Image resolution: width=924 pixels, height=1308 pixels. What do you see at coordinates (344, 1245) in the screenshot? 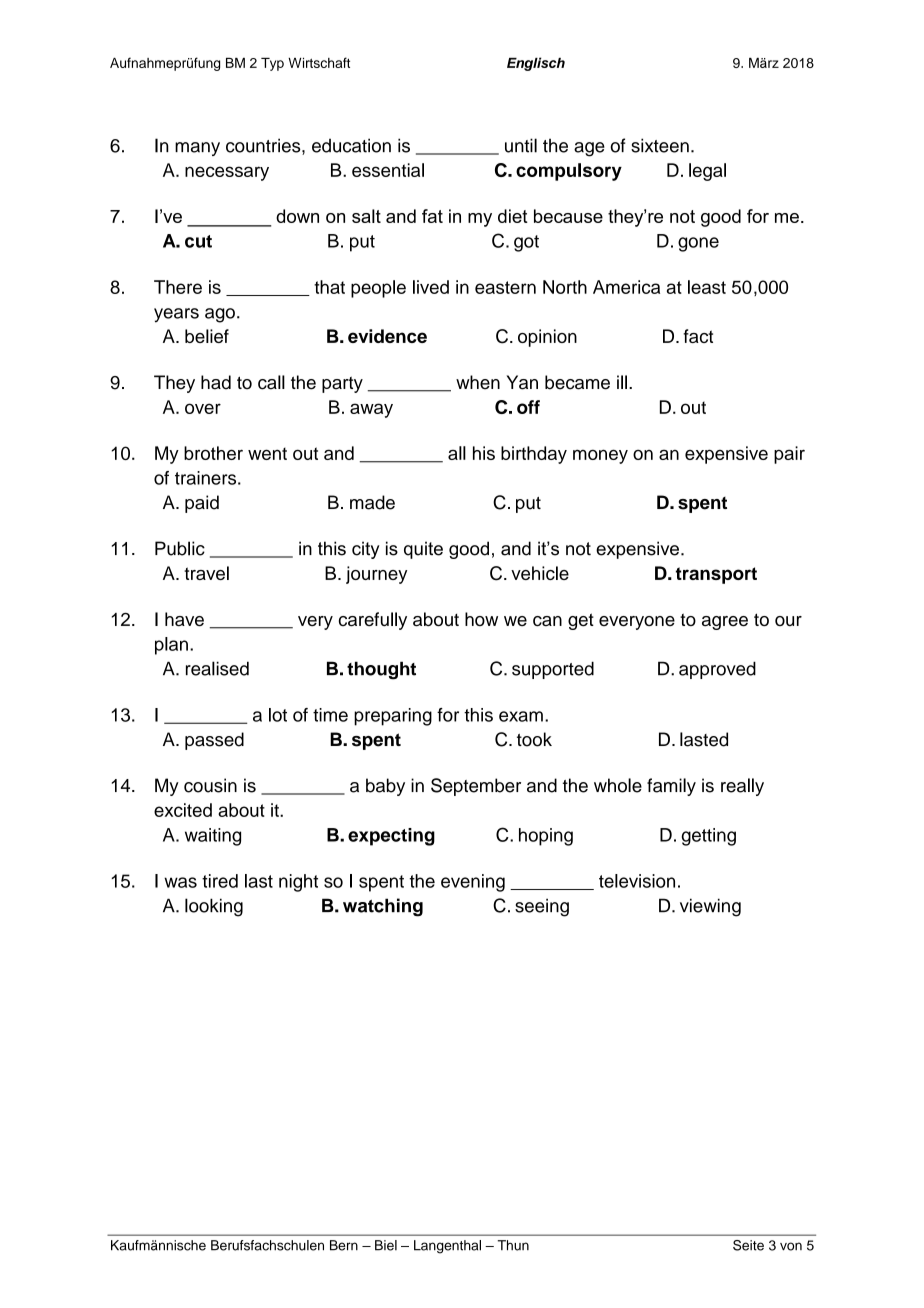
I see `Bern` at bounding box center [344, 1245].
